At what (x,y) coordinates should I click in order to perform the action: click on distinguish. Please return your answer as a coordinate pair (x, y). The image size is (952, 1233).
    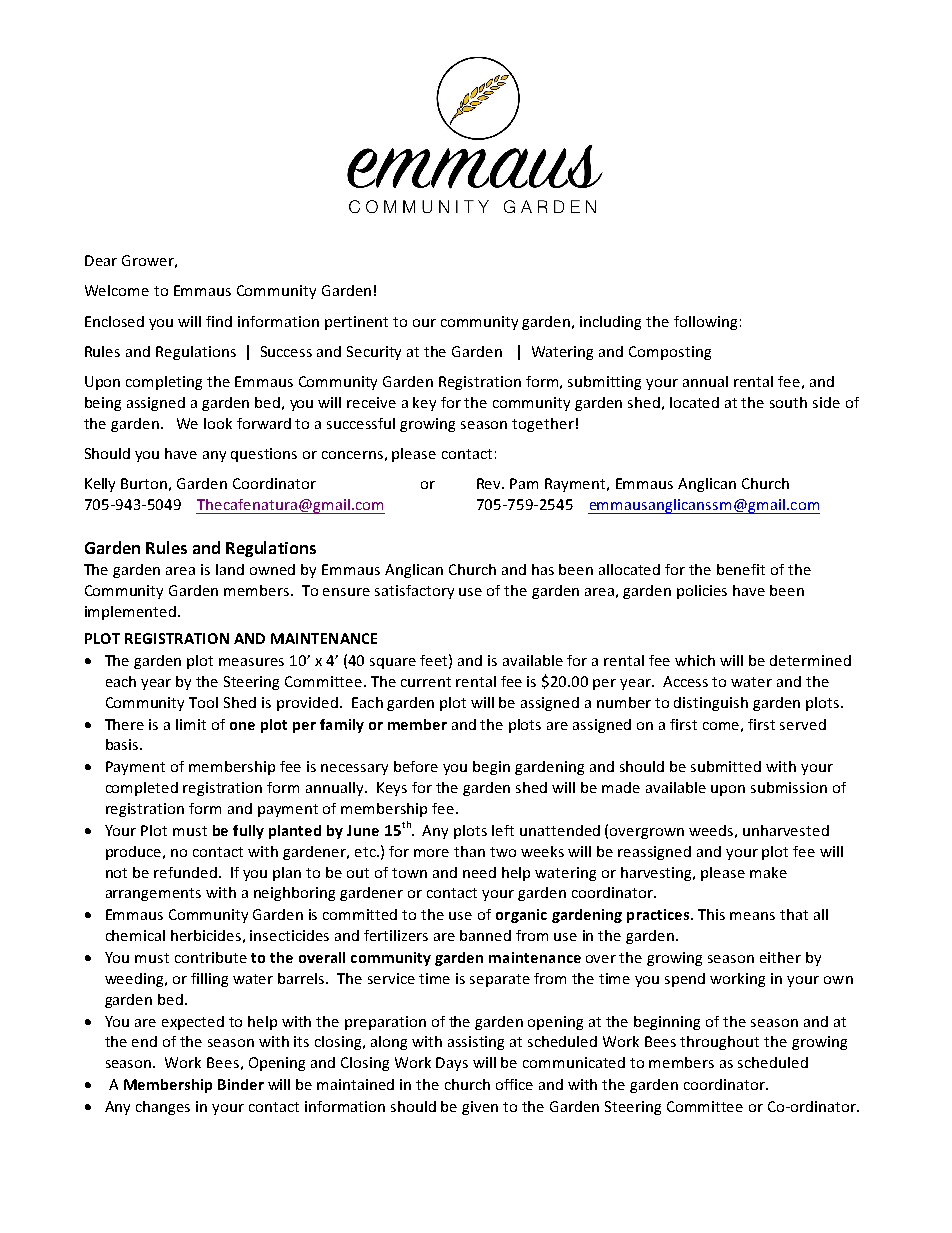
    Looking at the image, I should click on (711, 704).
